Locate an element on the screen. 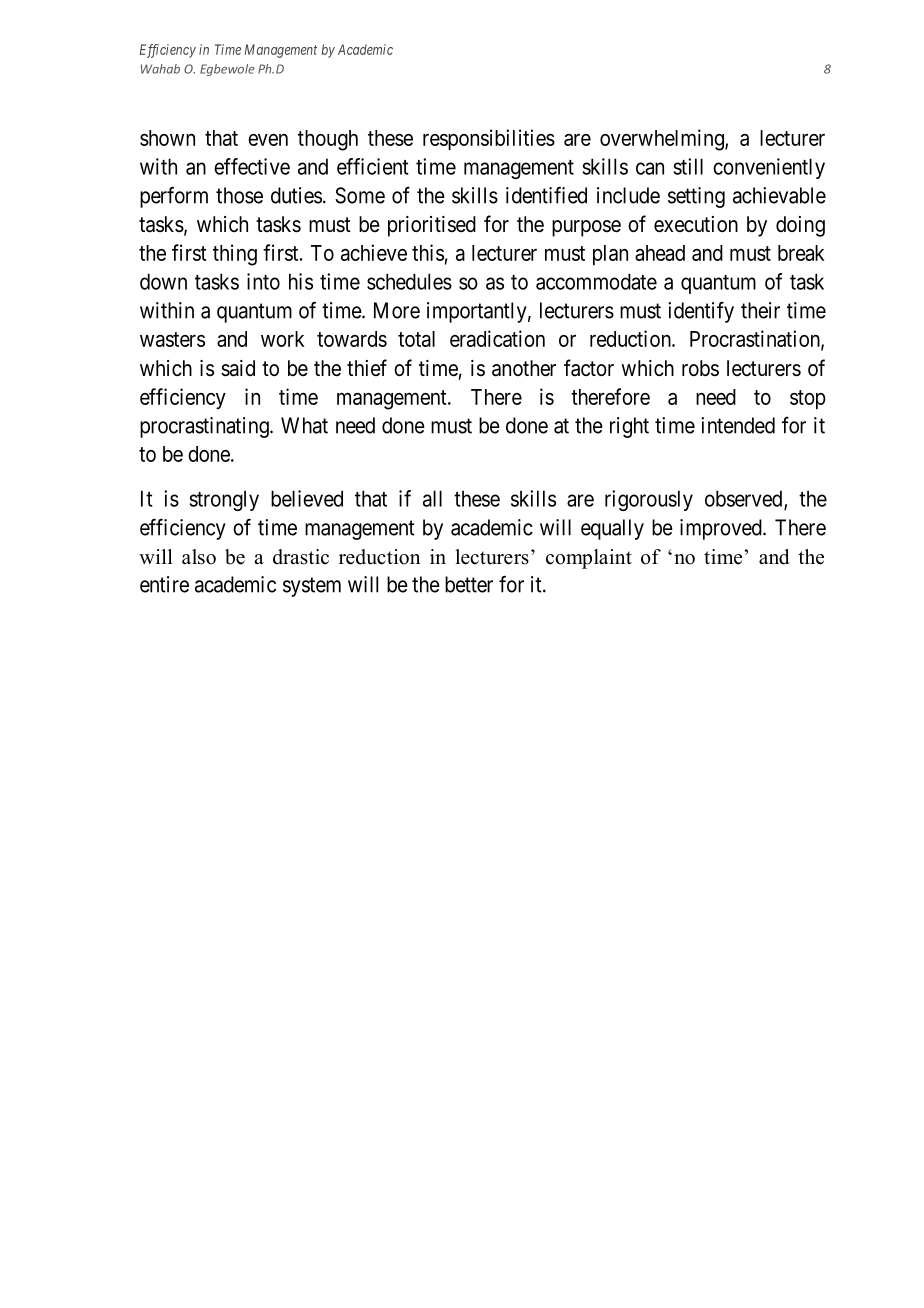  procrastinating is located at coordinates (205, 427).
